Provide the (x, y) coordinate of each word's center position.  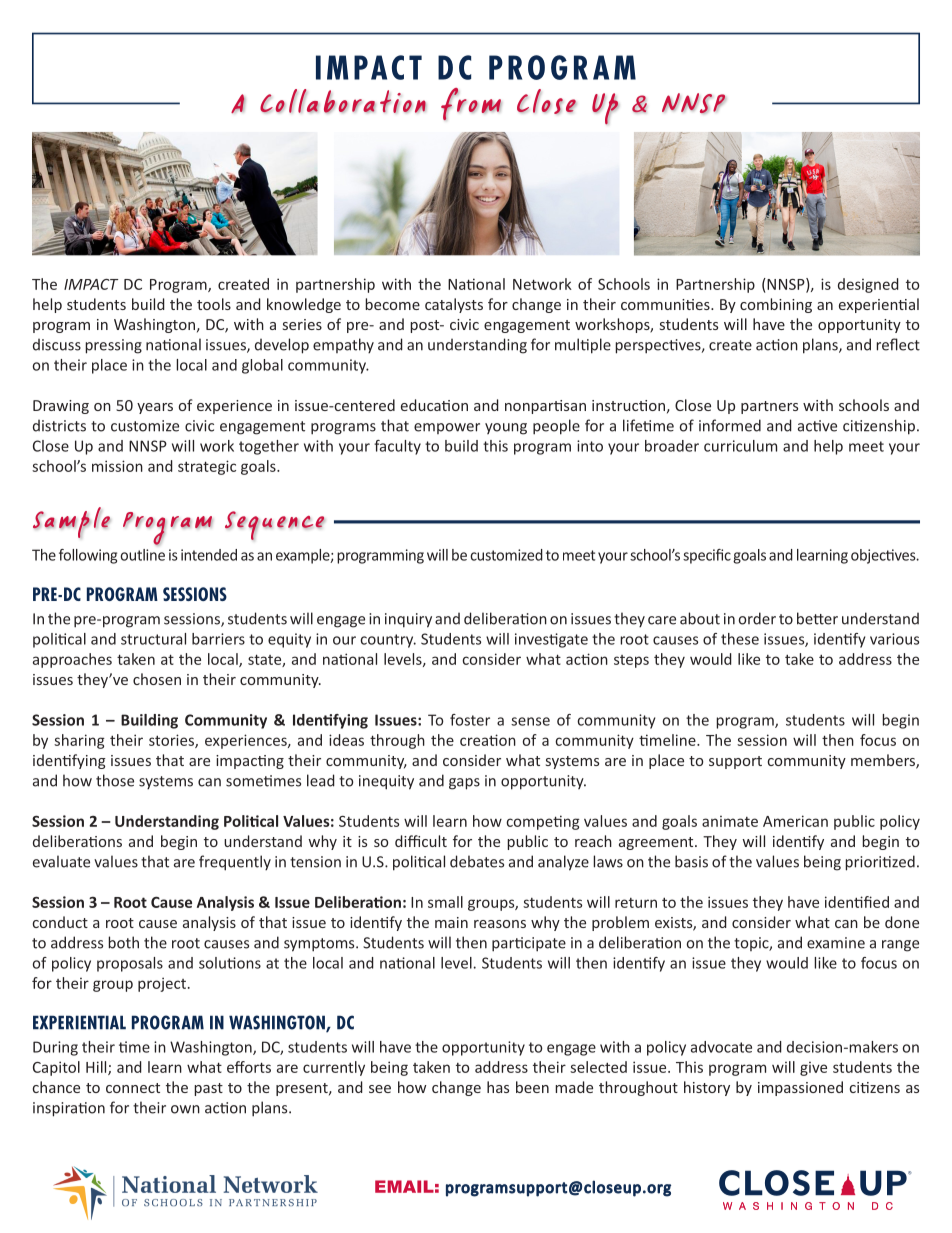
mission (117, 466)
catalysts (454, 305)
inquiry (408, 620)
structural (153, 639)
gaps (464, 784)
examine (836, 943)
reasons (500, 924)
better (817, 618)
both (123, 942)
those (115, 780)
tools (214, 304)
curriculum (740, 446)
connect (133, 1088)
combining (776, 305)
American (795, 821)
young (506, 429)
